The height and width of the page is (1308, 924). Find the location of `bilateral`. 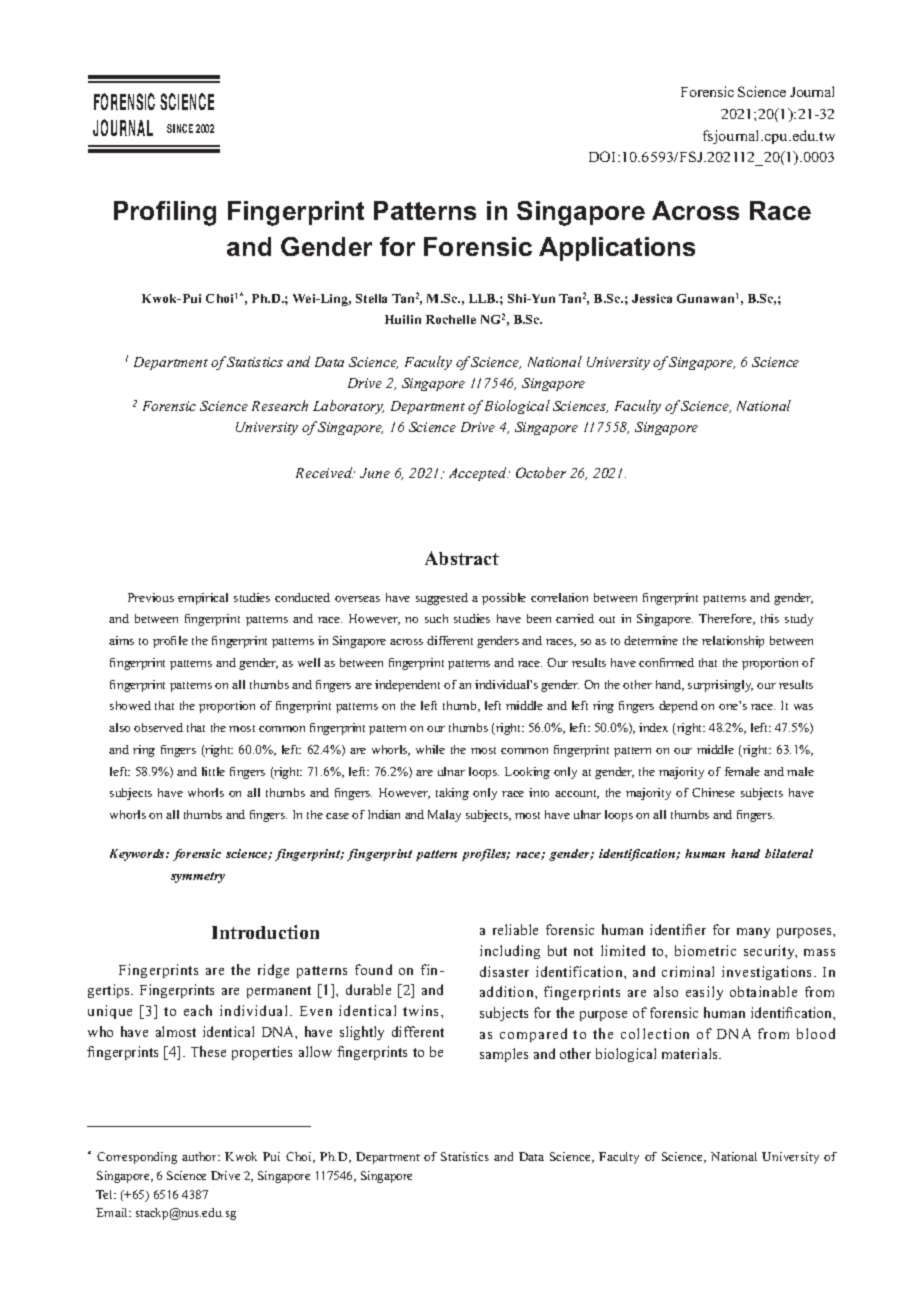

bilateral is located at coordinates (789, 853).
